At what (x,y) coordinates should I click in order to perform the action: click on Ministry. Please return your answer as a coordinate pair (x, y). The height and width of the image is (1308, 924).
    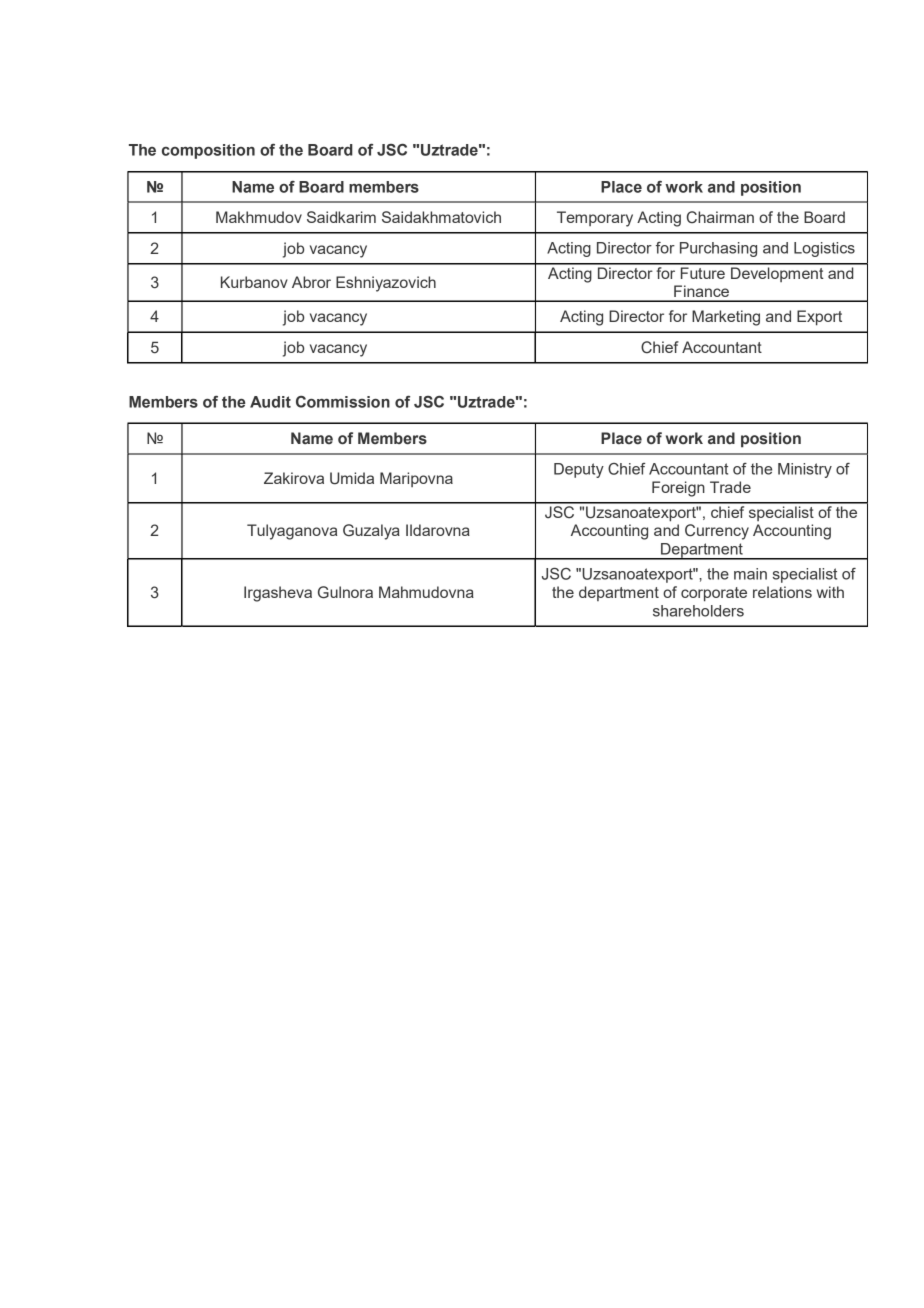
    Looking at the image, I should click on (805, 470).
